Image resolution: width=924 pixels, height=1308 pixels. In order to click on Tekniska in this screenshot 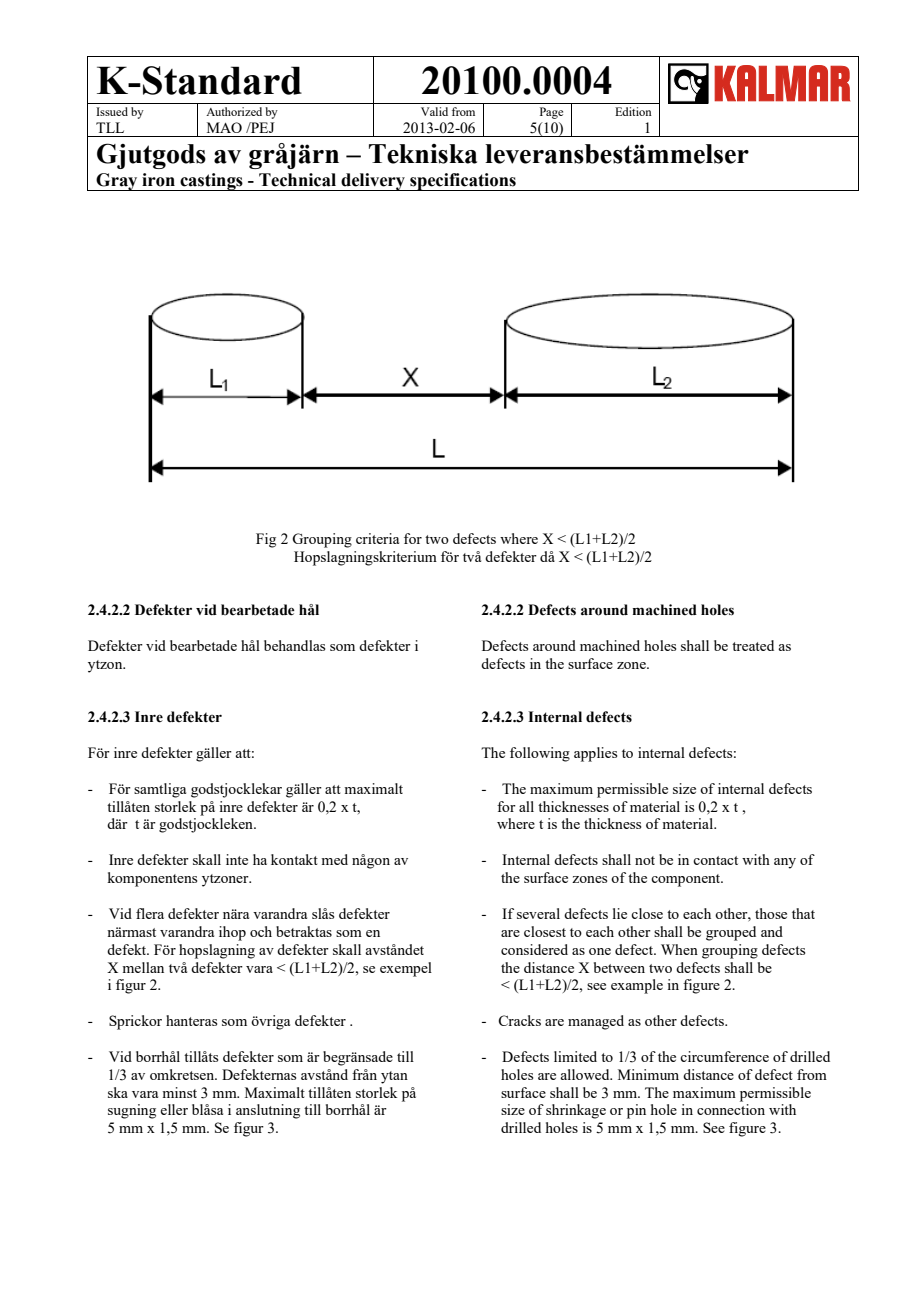, I will do `click(423, 154)`.
